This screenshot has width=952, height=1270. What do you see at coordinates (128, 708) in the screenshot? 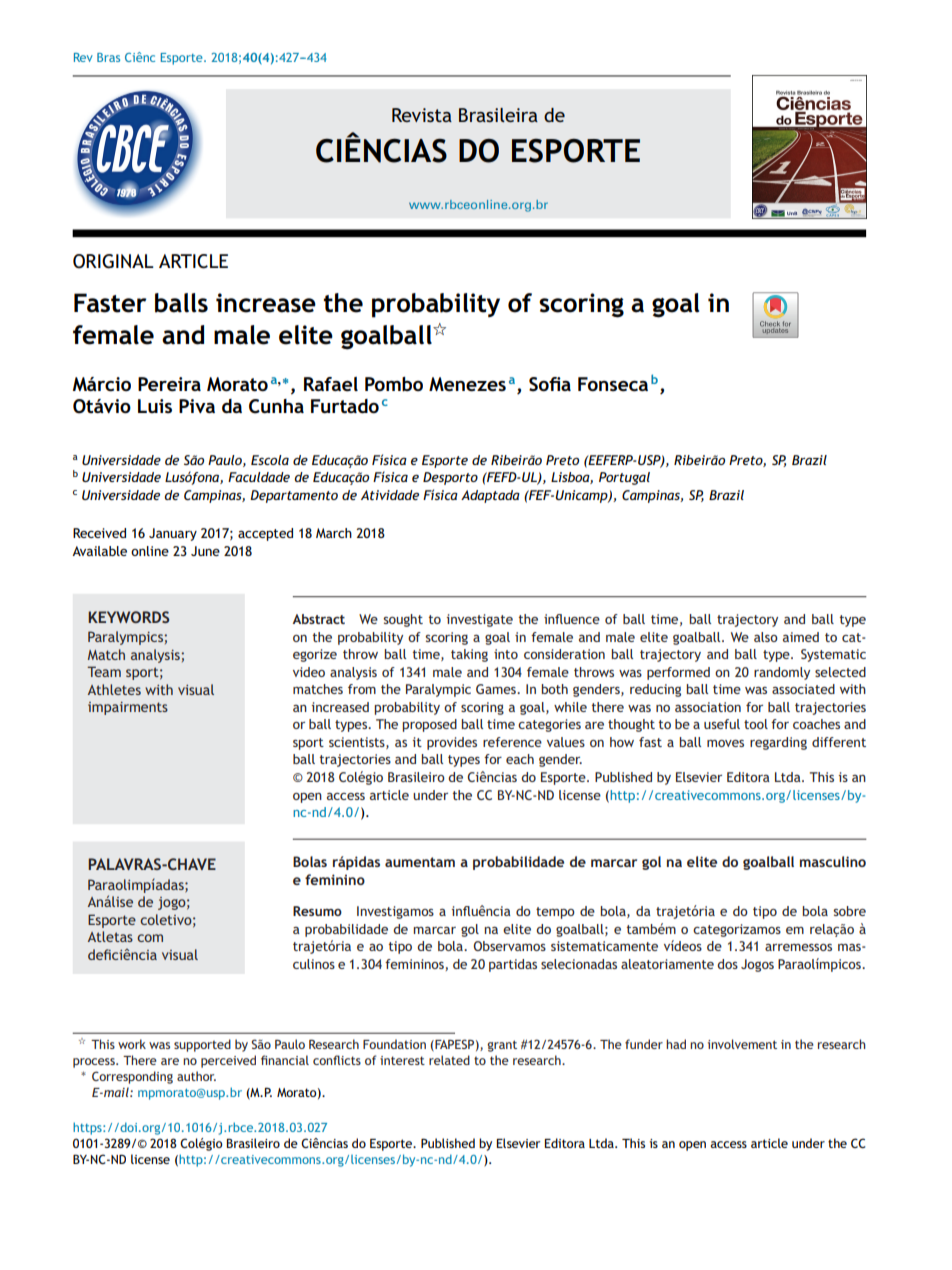
I see `impairments` at bounding box center [128, 708].
